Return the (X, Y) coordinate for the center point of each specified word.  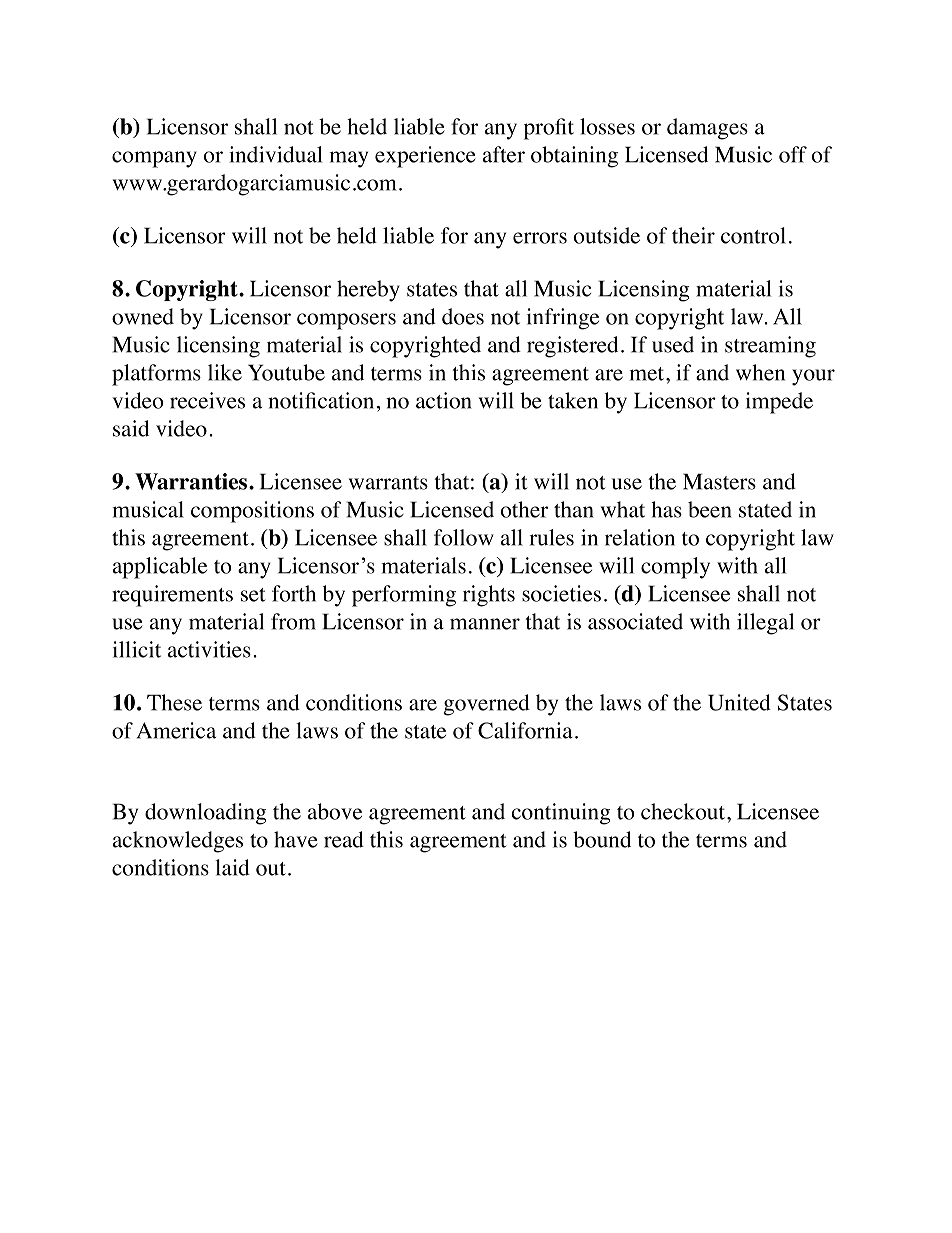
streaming (770, 347)
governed (486, 705)
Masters (719, 481)
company (154, 159)
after (504, 154)
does (463, 316)
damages (707, 129)
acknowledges (178, 842)
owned (143, 316)
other (524, 509)
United (739, 702)
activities (209, 649)
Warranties (192, 481)
